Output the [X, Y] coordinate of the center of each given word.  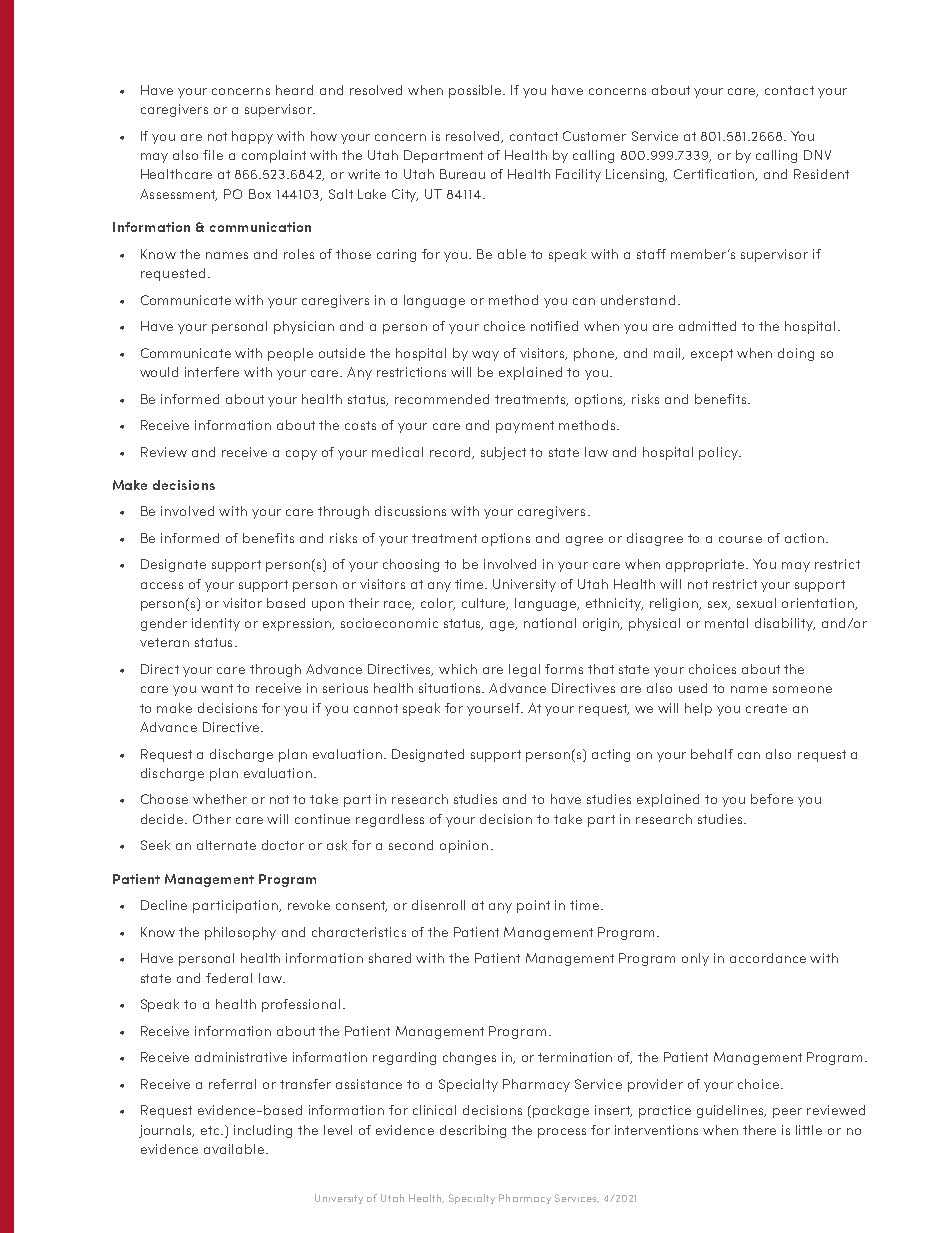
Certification [715, 175]
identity [216, 624]
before [772, 799]
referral [232, 1084]
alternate [226, 845]
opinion [464, 846]
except [712, 355]
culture [485, 604]
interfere [212, 372]
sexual [756, 603]
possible [477, 91]
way [485, 356]
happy [252, 137]
